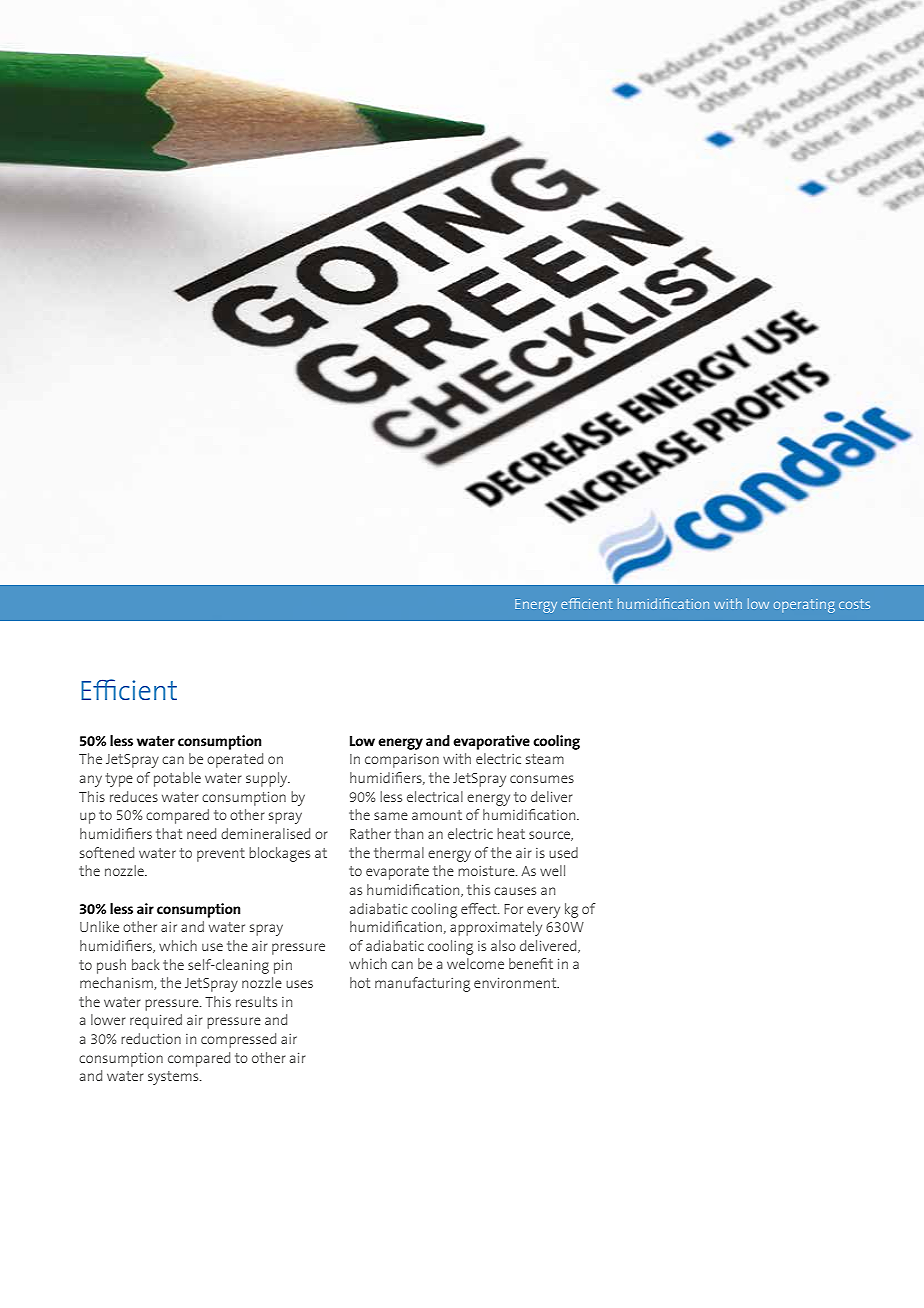  Describe the element at coordinates (238, 1040) in the image. I see `compressed` at that location.
